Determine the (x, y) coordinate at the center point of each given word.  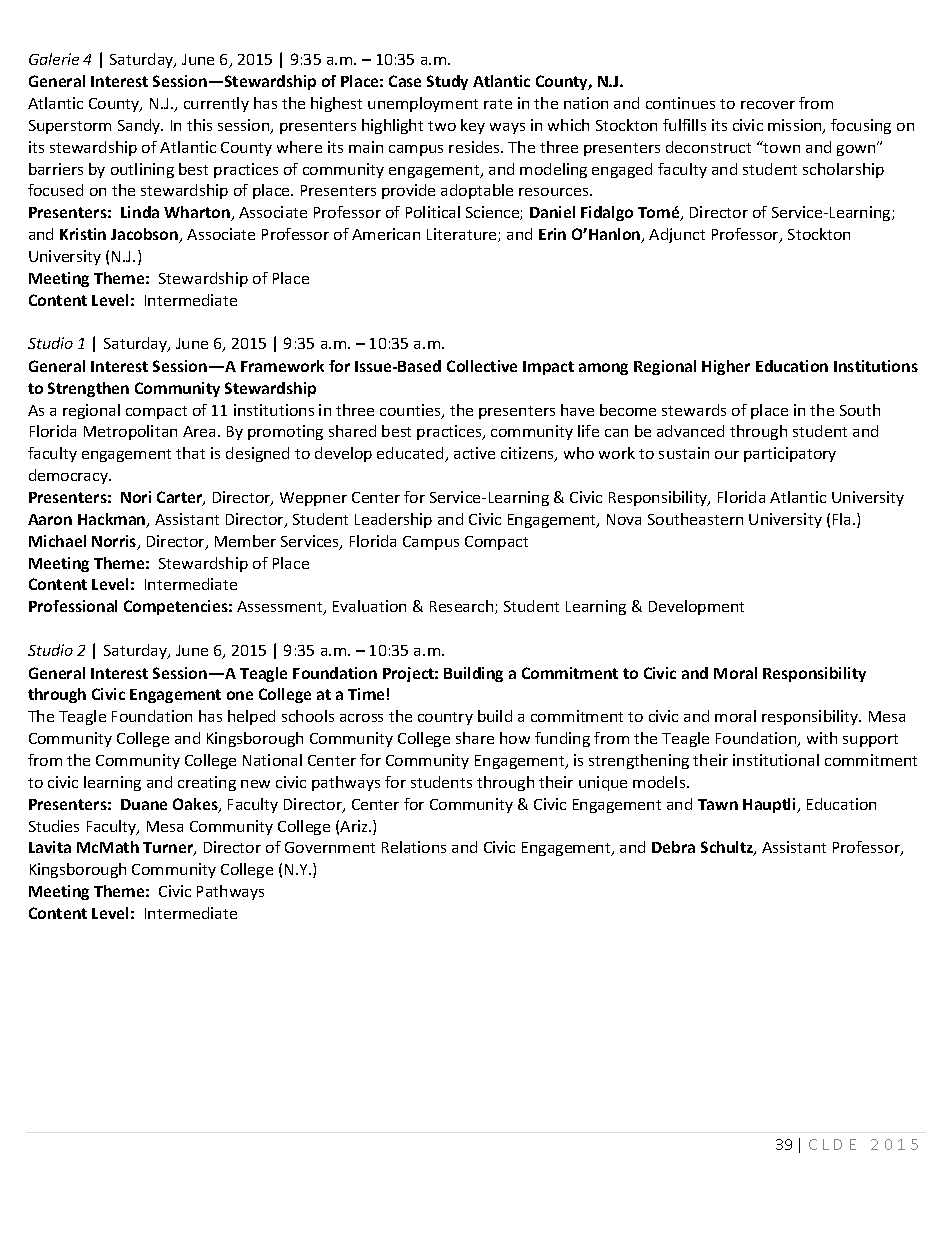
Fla (843, 519)
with (822, 738)
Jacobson (146, 235)
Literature (463, 235)
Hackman (113, 520)
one (240, 695)
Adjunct (677, 235)
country (445, 718)
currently (216, 104)
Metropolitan (130, 432)
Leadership (393, 520)
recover (768, 105)
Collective (482, 366)
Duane (144, 804)
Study (447, 82)
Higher (726, 367)
